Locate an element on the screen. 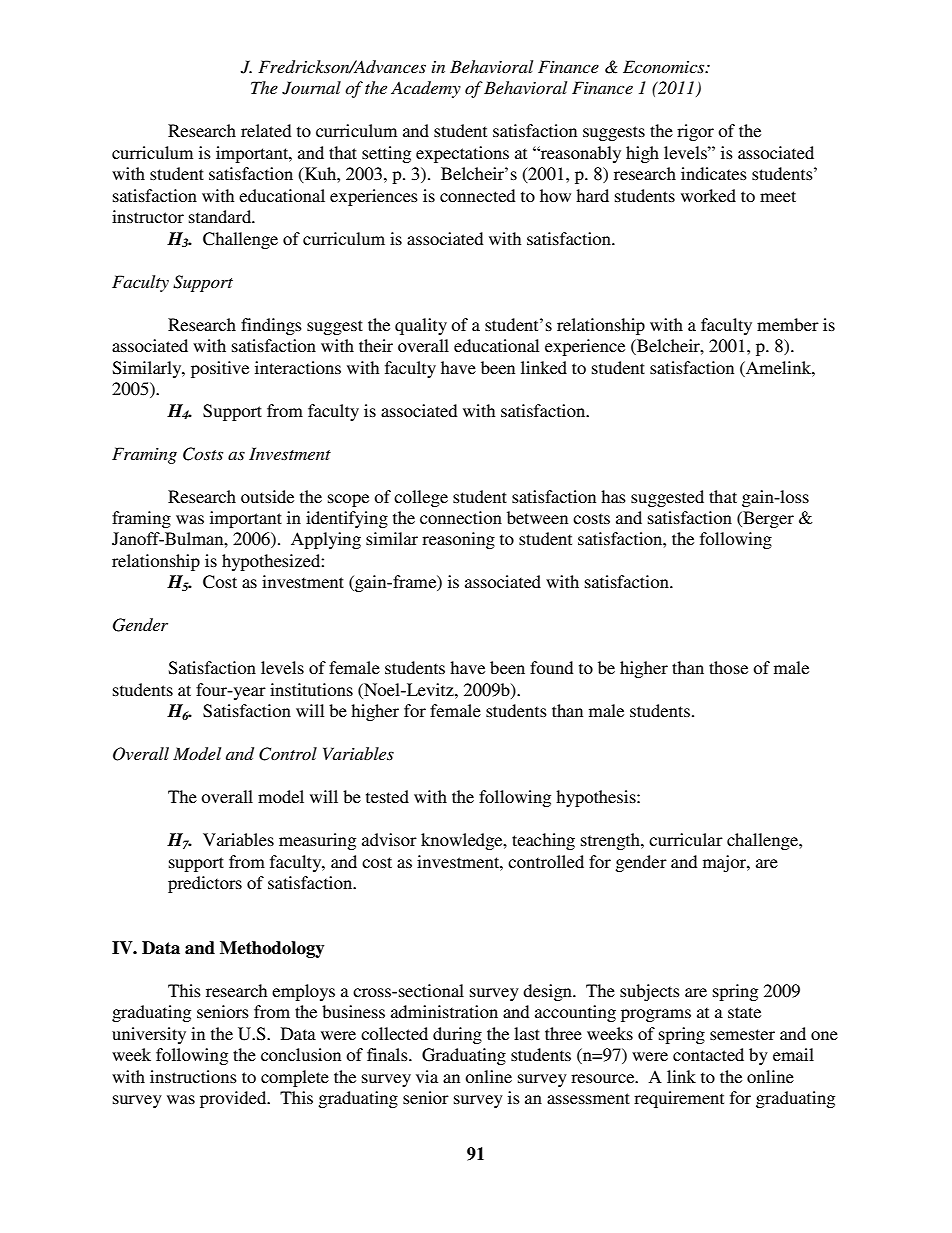 The height and width of the screenshot is (1233, 952). reasoning is located at coordinates (458, 540).
